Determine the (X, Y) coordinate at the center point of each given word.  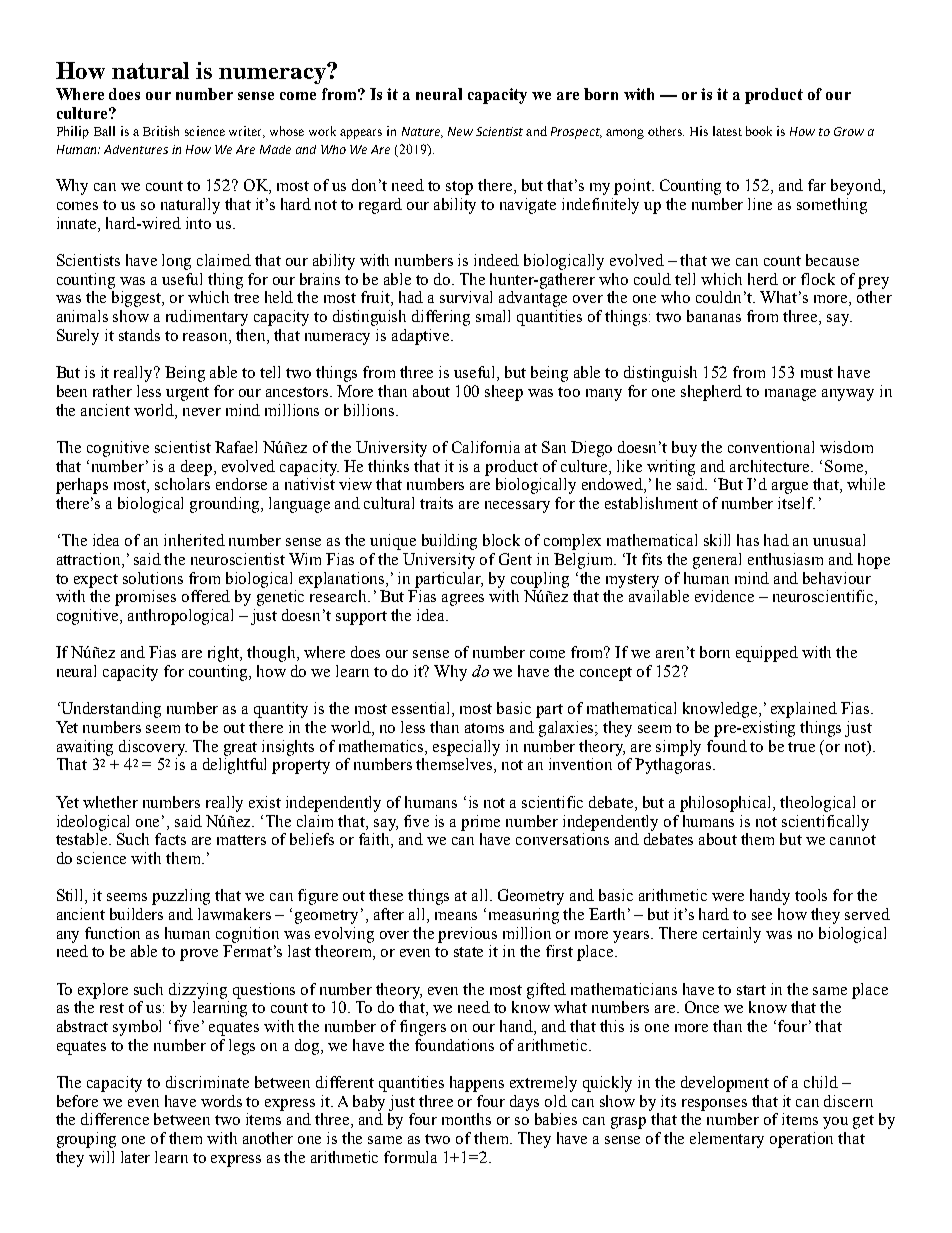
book (759, 131)
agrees (463, 600)
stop (459, 188)
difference (115, 1119)
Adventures (136, 149)
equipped (767, 654)
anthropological (180, 617)
